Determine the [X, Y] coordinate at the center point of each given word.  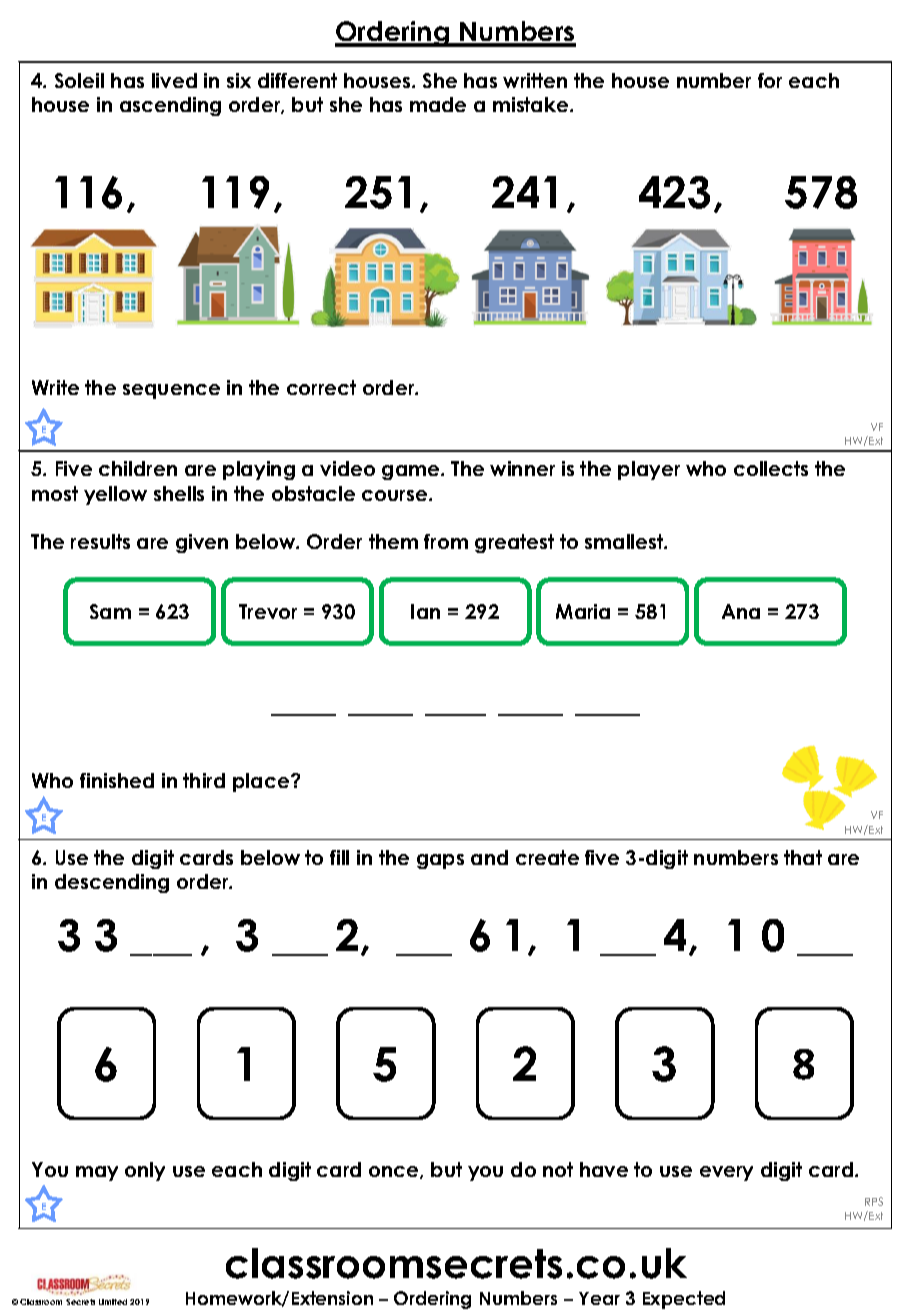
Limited [113, 1302]
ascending [170, 106]
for [770, 80]
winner [522, 468]
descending [112, 883]
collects [771, 468]
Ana [741, 611]
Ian [425, 611]
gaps [440, 861]
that [803, 857]
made [438, 104]
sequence [171, 391]
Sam [110, 611]
